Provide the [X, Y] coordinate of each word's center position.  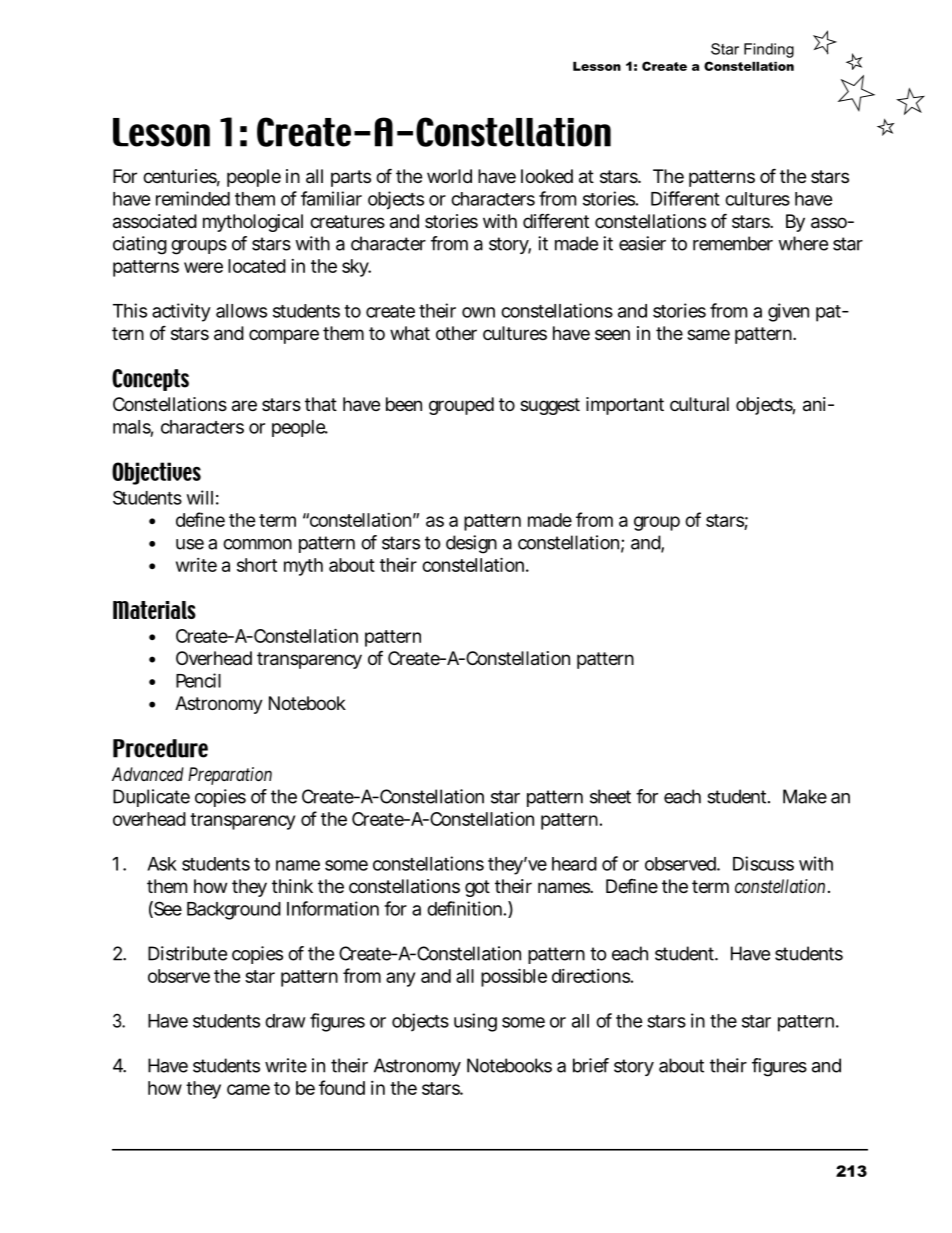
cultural [699, 404]
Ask [162, 864]
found [342, 1087]
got [477, 888]
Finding [769, 50]
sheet [610, 796]
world [449, 176]
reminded [193, 198]
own [478, 312]
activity [181, 312]
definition [464, 908]
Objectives [156, 473]
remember [733, 243]
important [625, 406]
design [471, 544]
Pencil [198, 680]
